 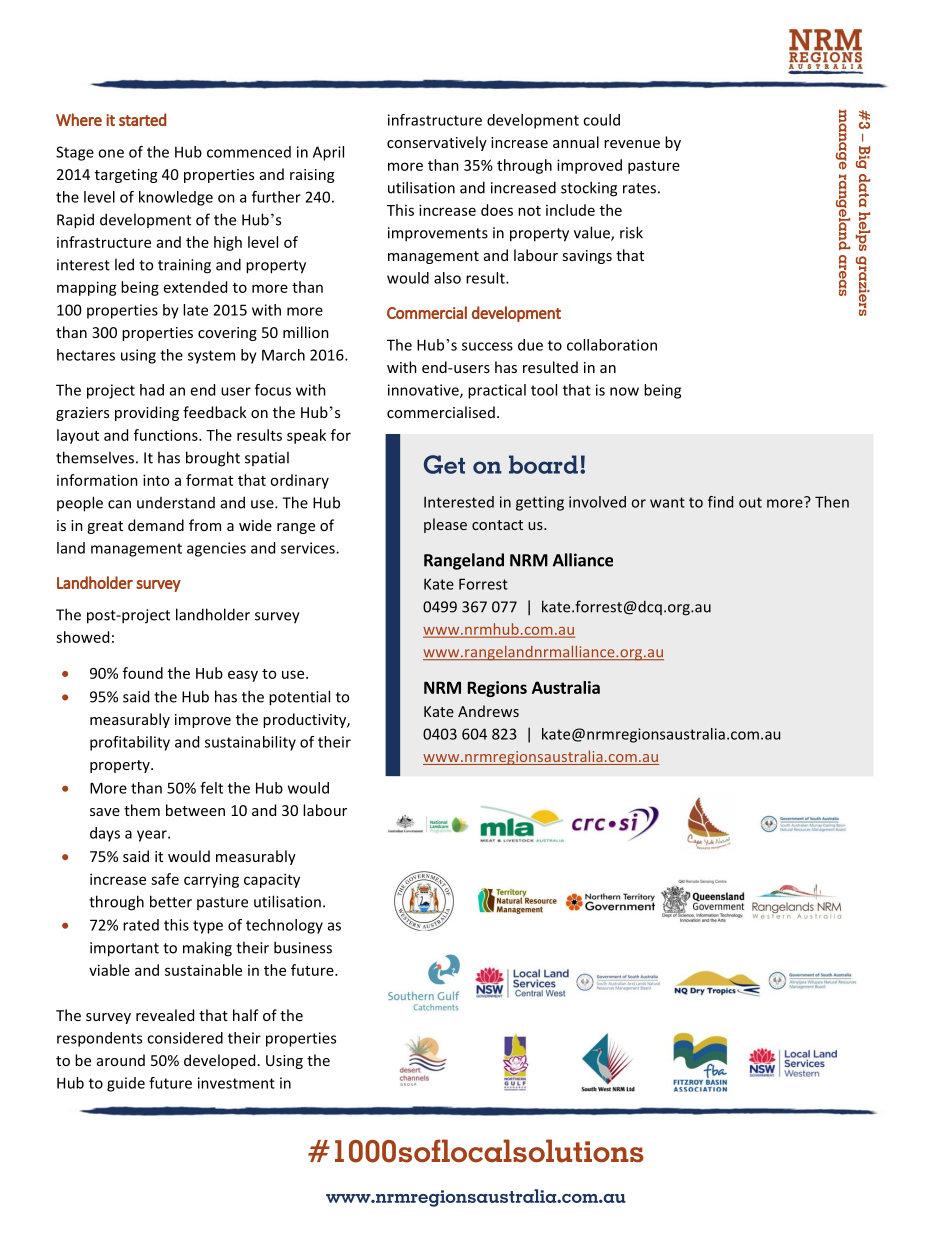 I want to click on half, so click(x=246, y=1015).
